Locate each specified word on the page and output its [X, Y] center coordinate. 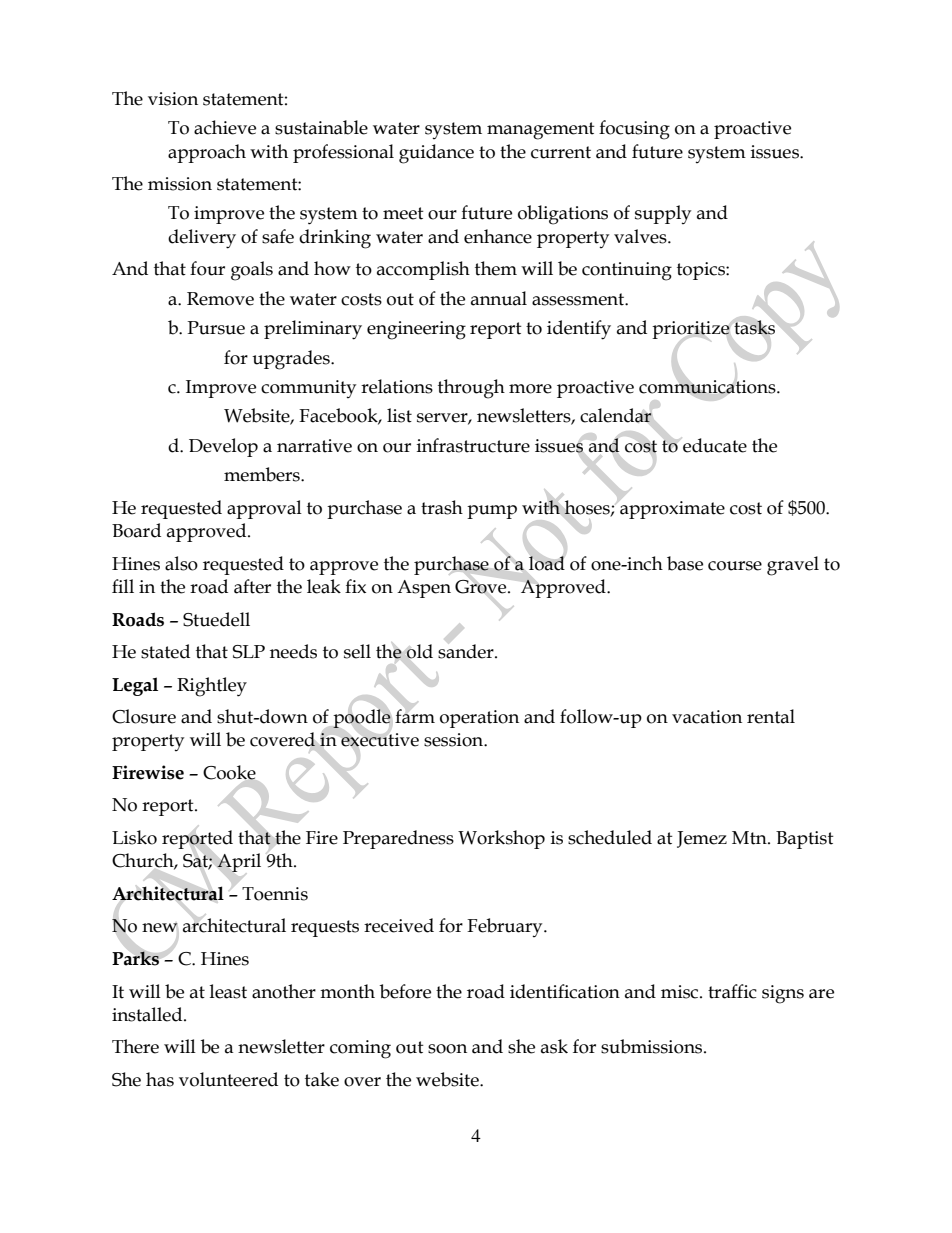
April [239, 862]
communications [708, 387]
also [181, 563]
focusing [634, 130]
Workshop [501, 839]
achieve [225, 127]
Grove [482, 587]
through [471, 389]
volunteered [228, 1079]
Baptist [805, 840]
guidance [436, 154]
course [735, 566]
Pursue [216, 328]
